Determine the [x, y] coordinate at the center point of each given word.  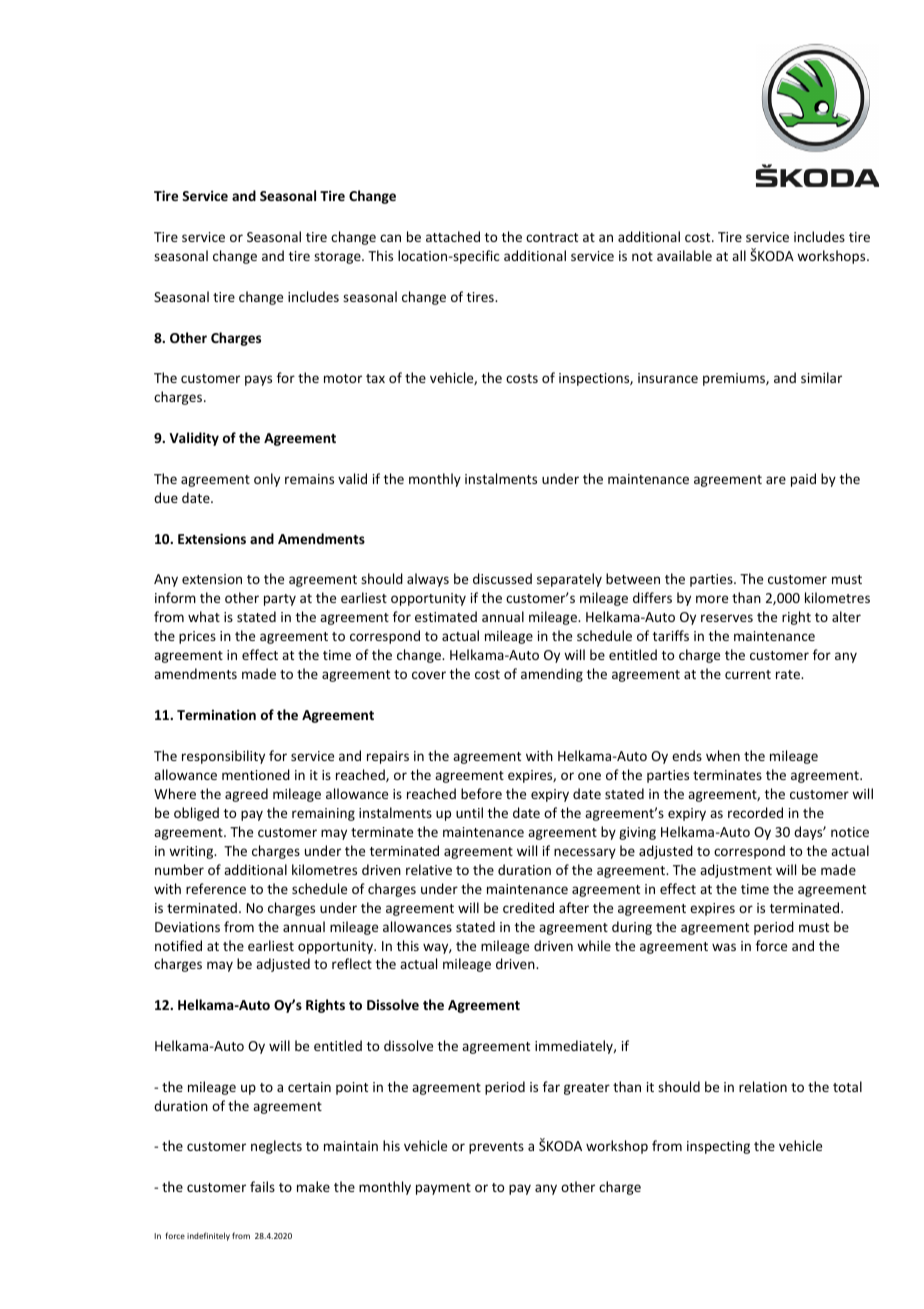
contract [552, 237]
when [723, 755]
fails [262, 1186]
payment [443, 1189]
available [684, 255]
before [481, 793]
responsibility [223, 757]
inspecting [718, 1147]
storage [338, 258]
